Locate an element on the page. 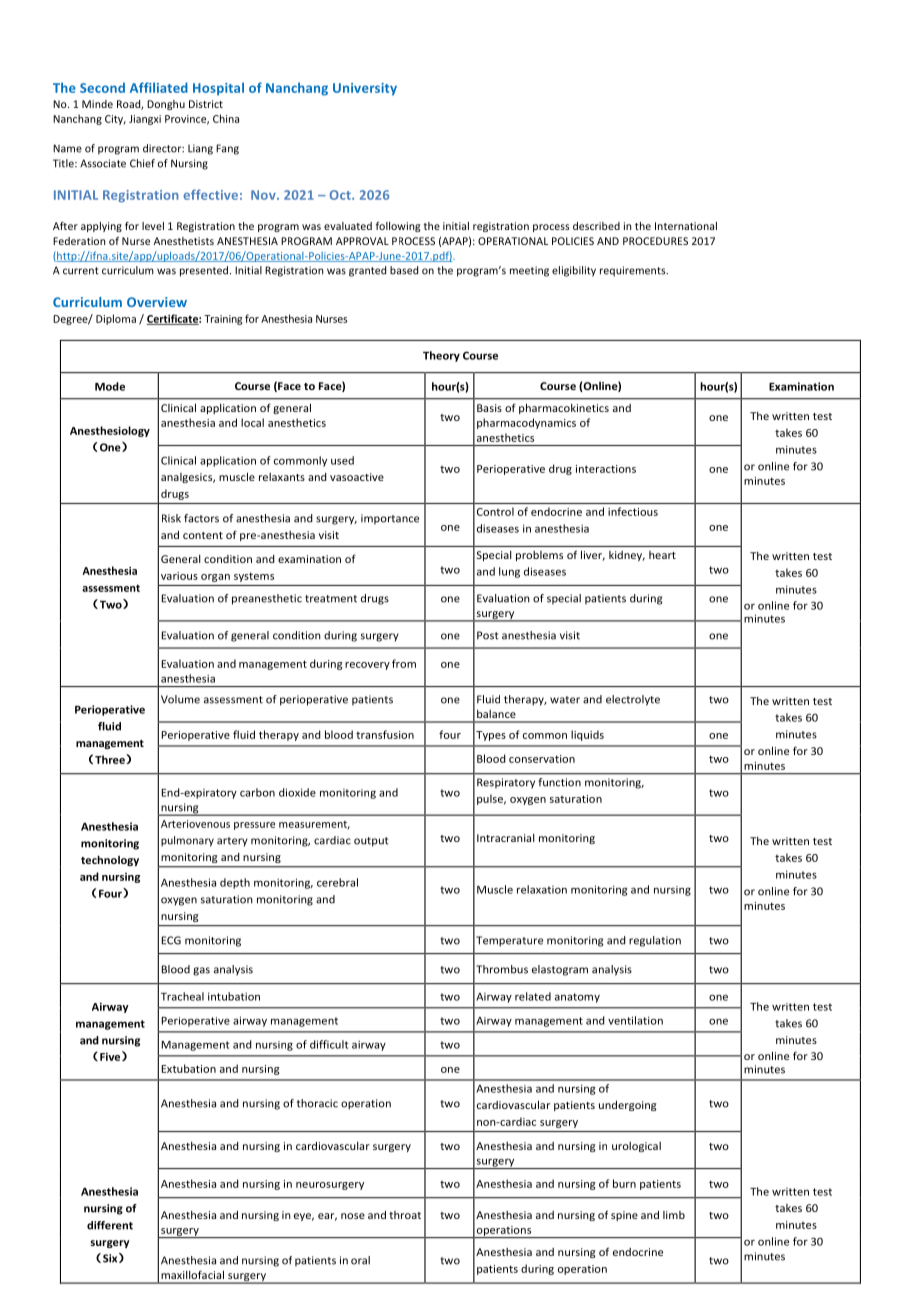 This image has width=924, height=1308. organ is located at coordinates (215, 578).
